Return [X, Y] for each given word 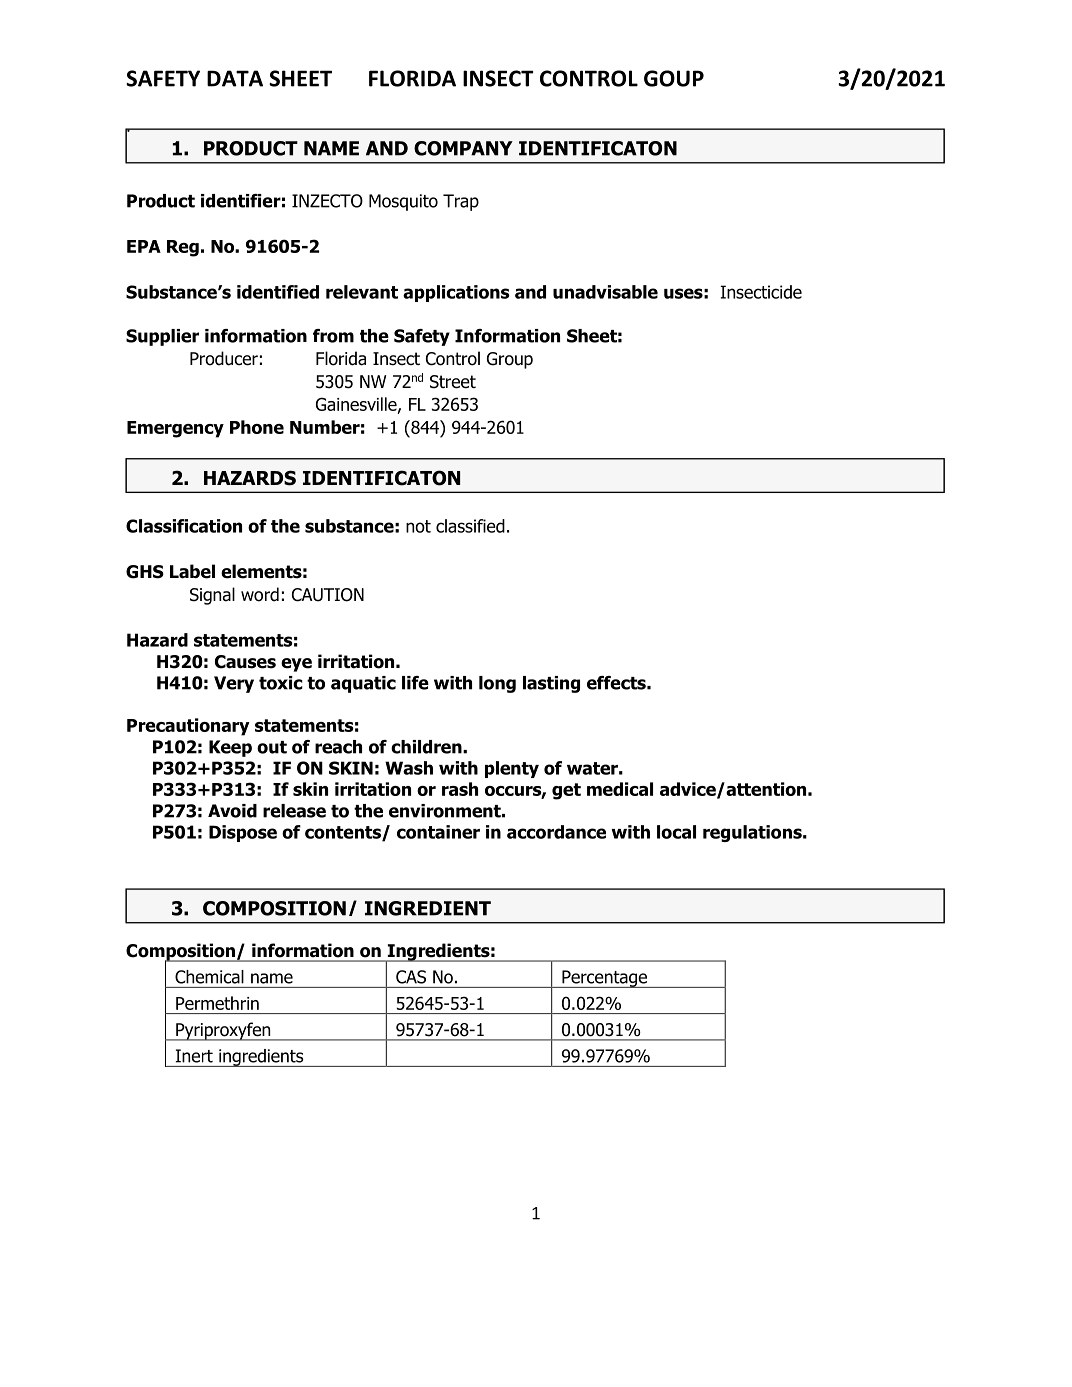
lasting [551, 684]
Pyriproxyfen [223, 1031]
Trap [461, 202]
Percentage [605, 979]
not [418, 526]
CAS [411, 977]
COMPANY [463, 148]
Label [192, 571]
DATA [235, 78]
